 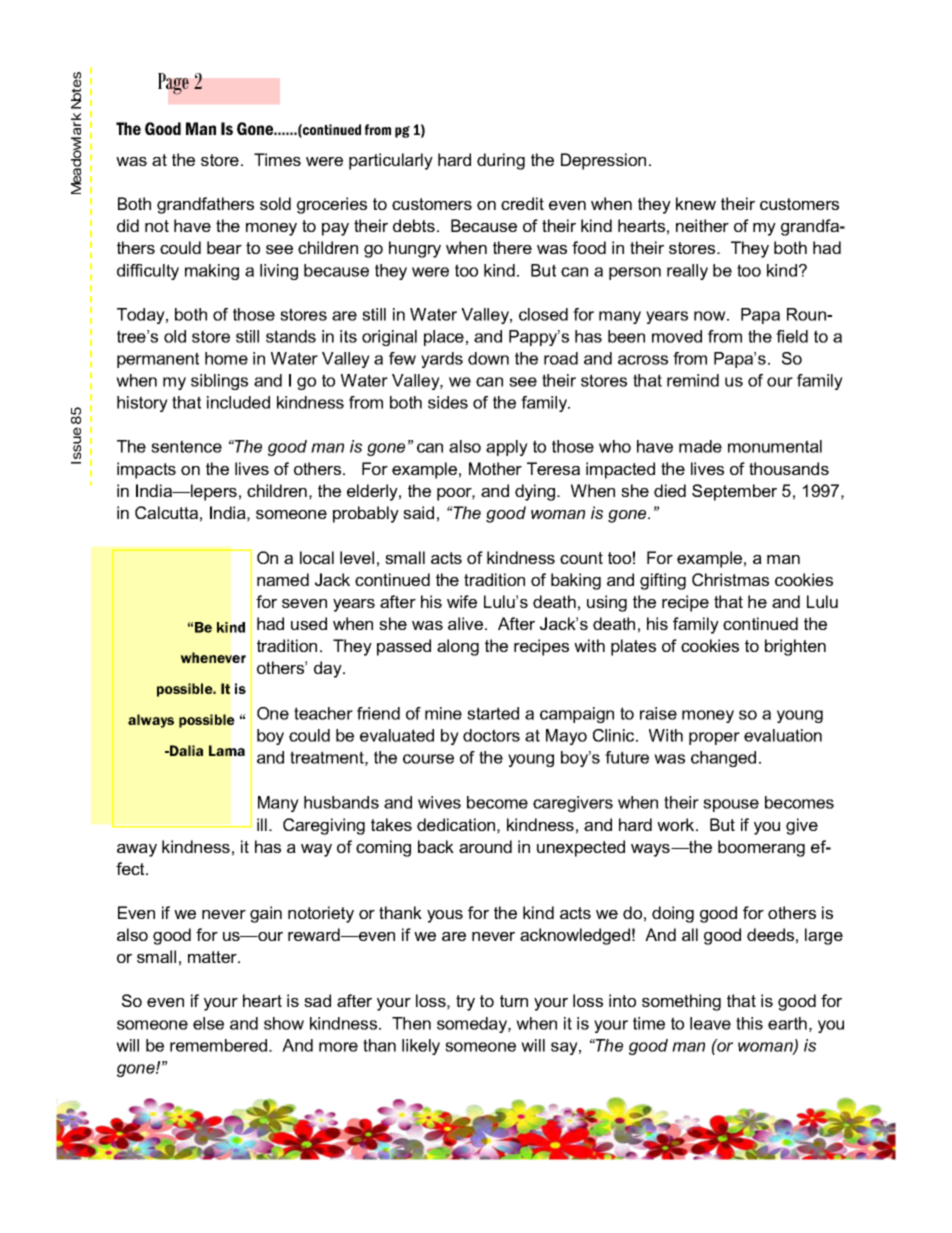 What do you see at coordinates (462, 601) in the document?
I see `wife` at bounding box center [462, 601].
